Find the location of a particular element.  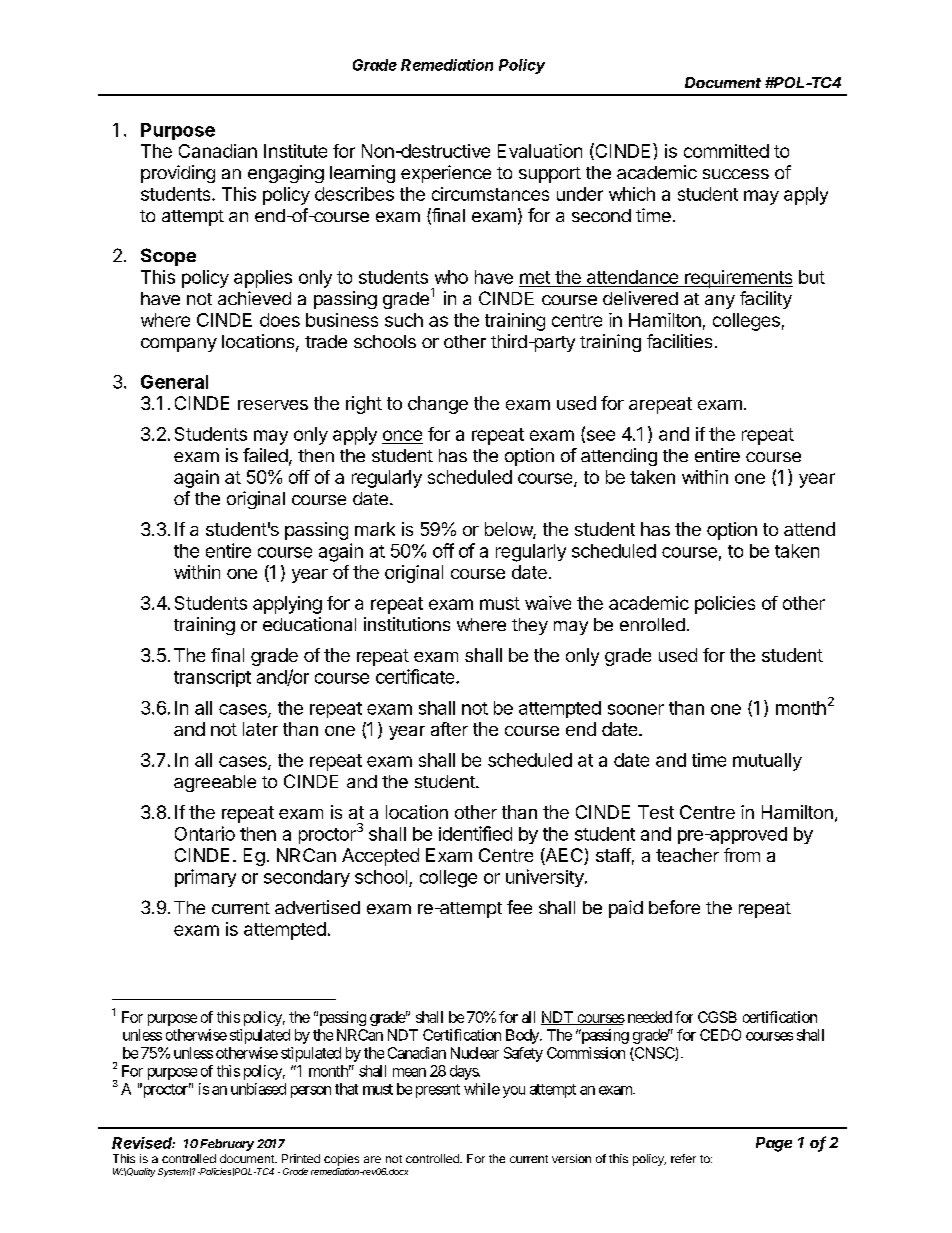

success is located at coordinates (736, 174).
